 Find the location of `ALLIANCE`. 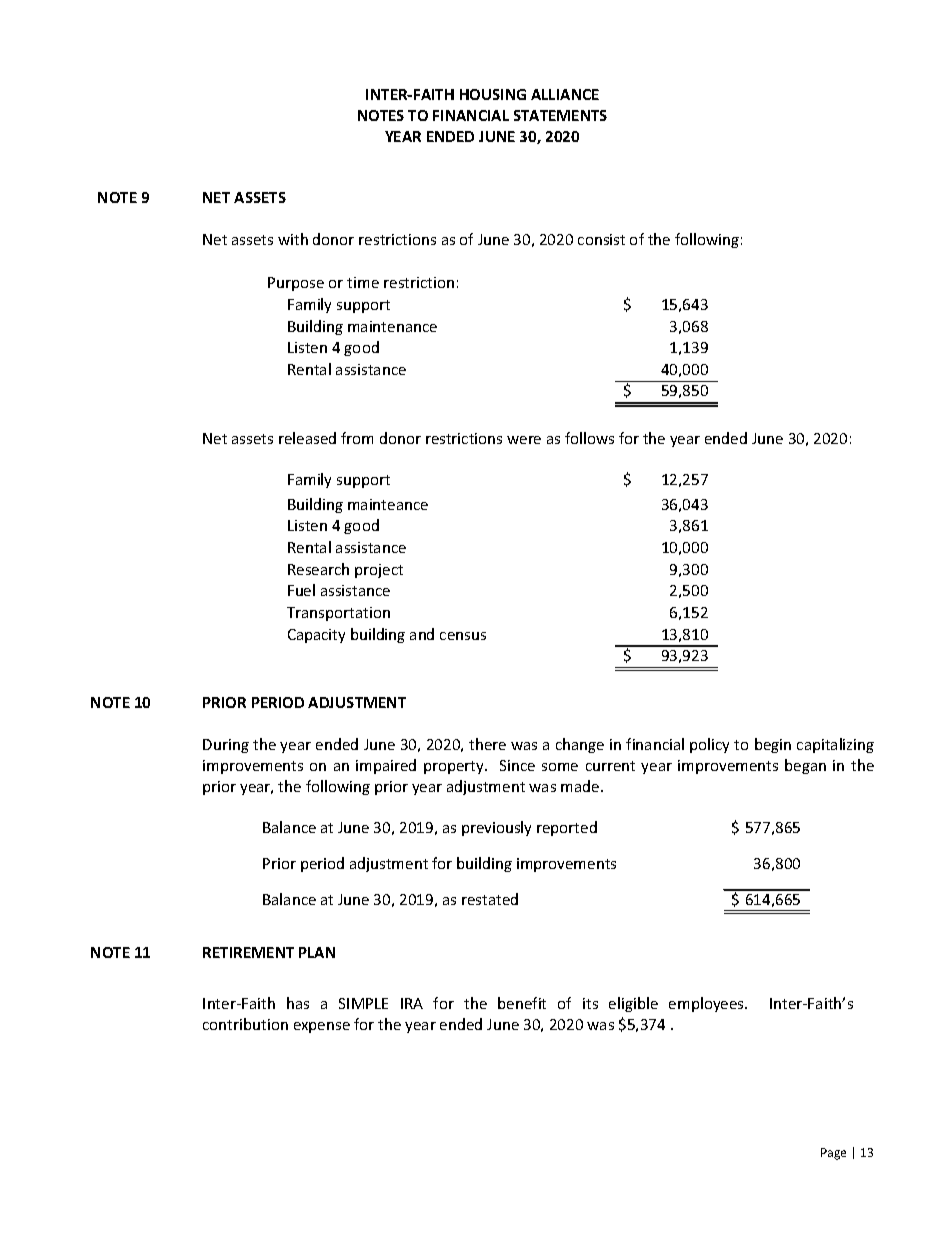

ALLIANCE is located at coordinates (565, 94).
